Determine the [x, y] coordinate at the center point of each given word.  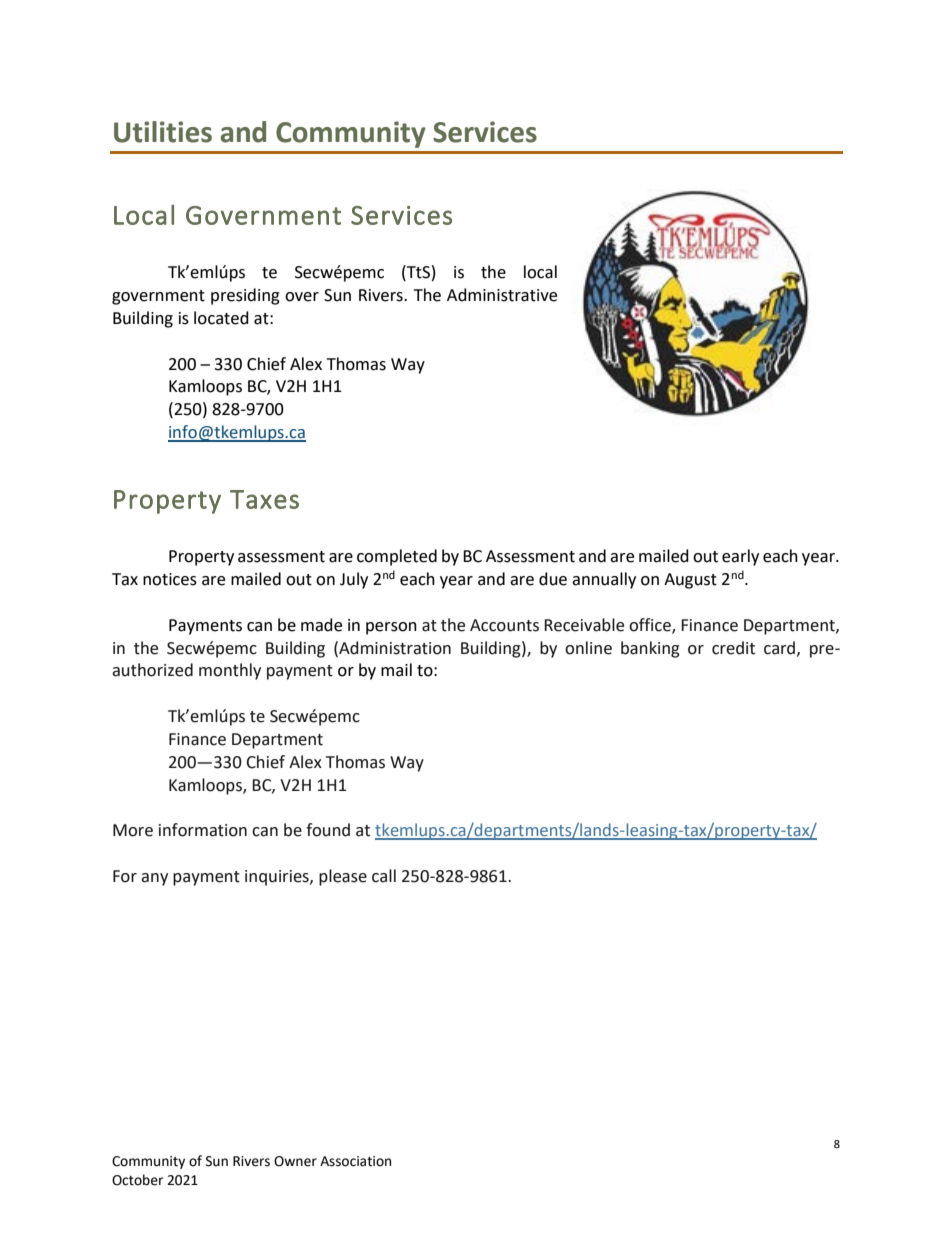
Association [355, 1161]
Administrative [502, 295]
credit [733, 648]
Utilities [163, 132]
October [137, 1180]
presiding [245, 296]
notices [170, 579]
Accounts [504, 625]
